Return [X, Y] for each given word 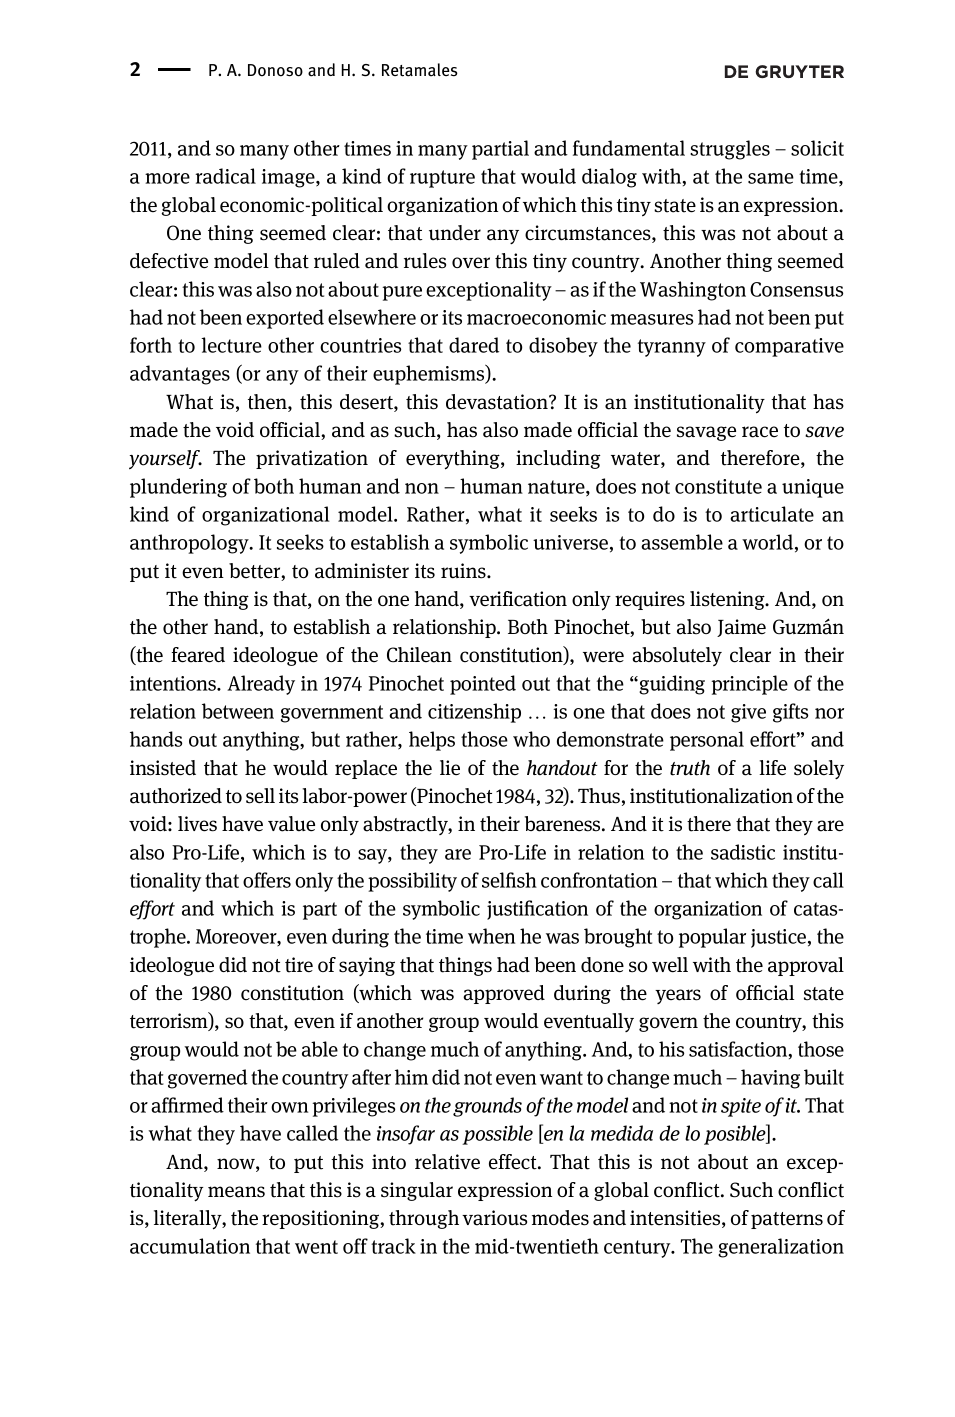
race [760, 432]
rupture [442, 179]
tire [299, 965]
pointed [483, 685]
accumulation [190, 1246]
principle [749, 685]
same [771, 178]
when [491, 936]
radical [225, 176]
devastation [498, 402]
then [268, 403]
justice [778, 938]
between [238, 711]
